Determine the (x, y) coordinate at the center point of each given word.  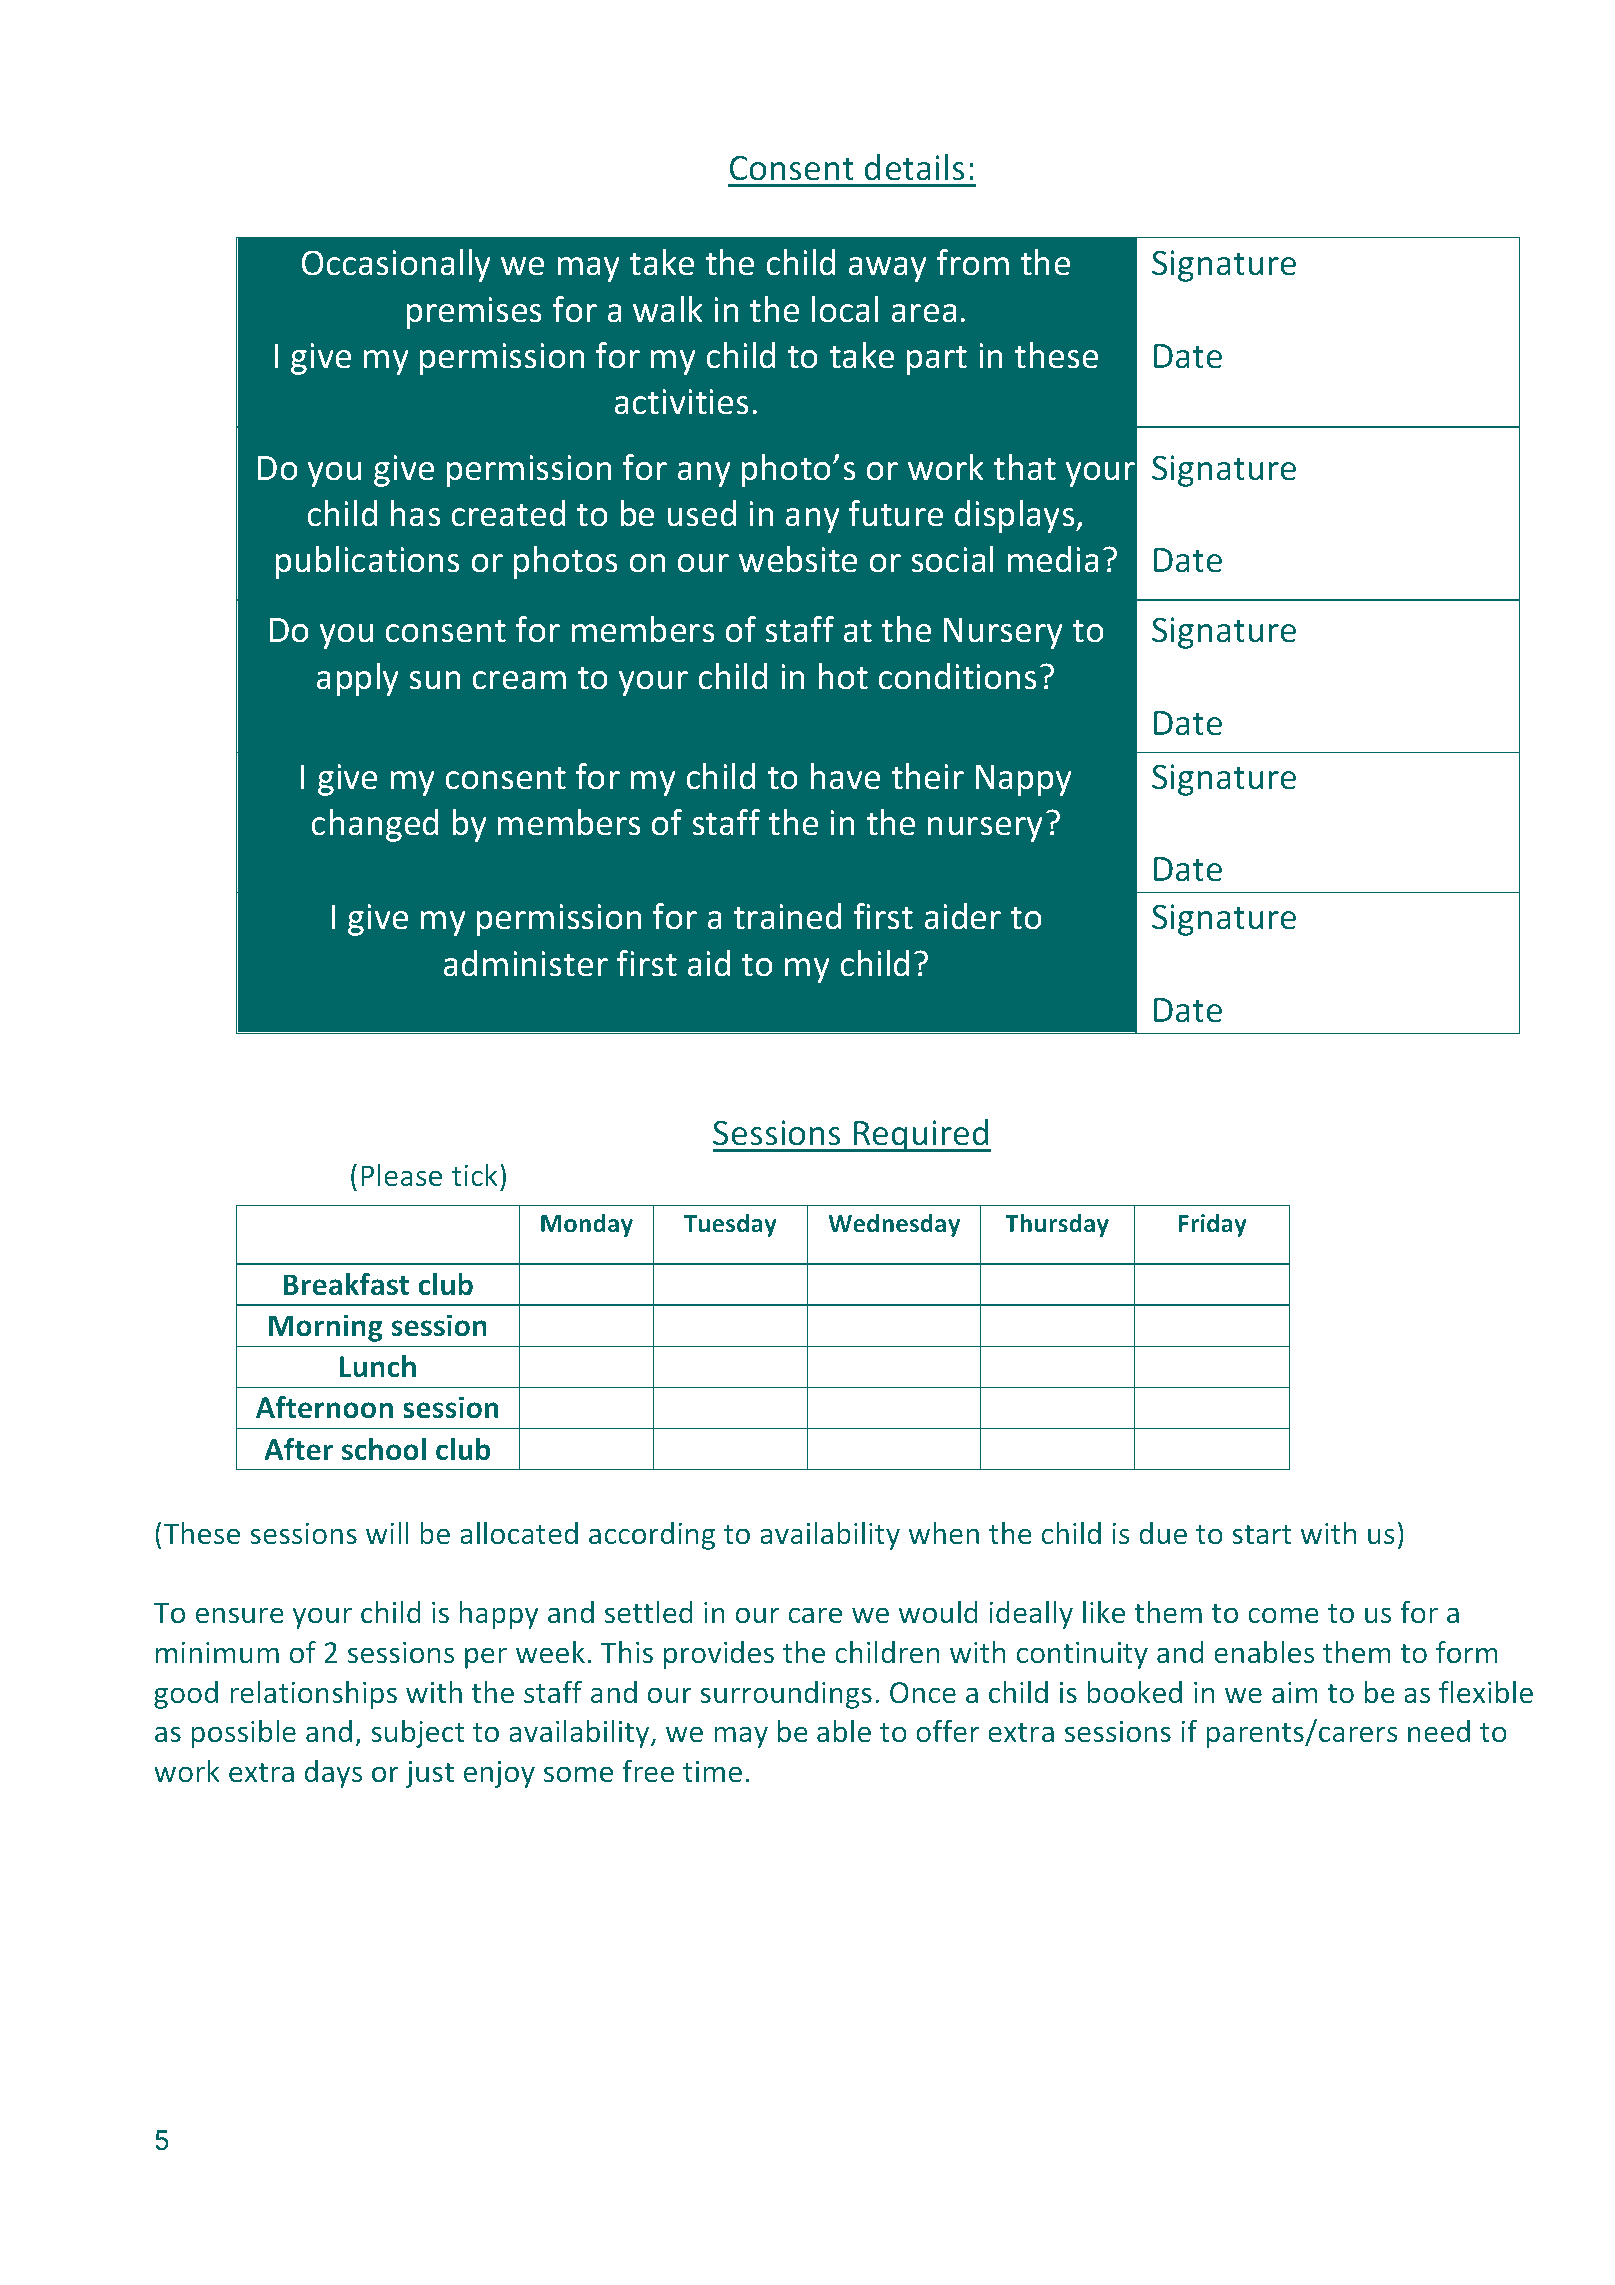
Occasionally (396, 265)
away (887, 269)
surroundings (786, 1695)
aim (1295, 1692)
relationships (313, 1695)
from (972, 262)
